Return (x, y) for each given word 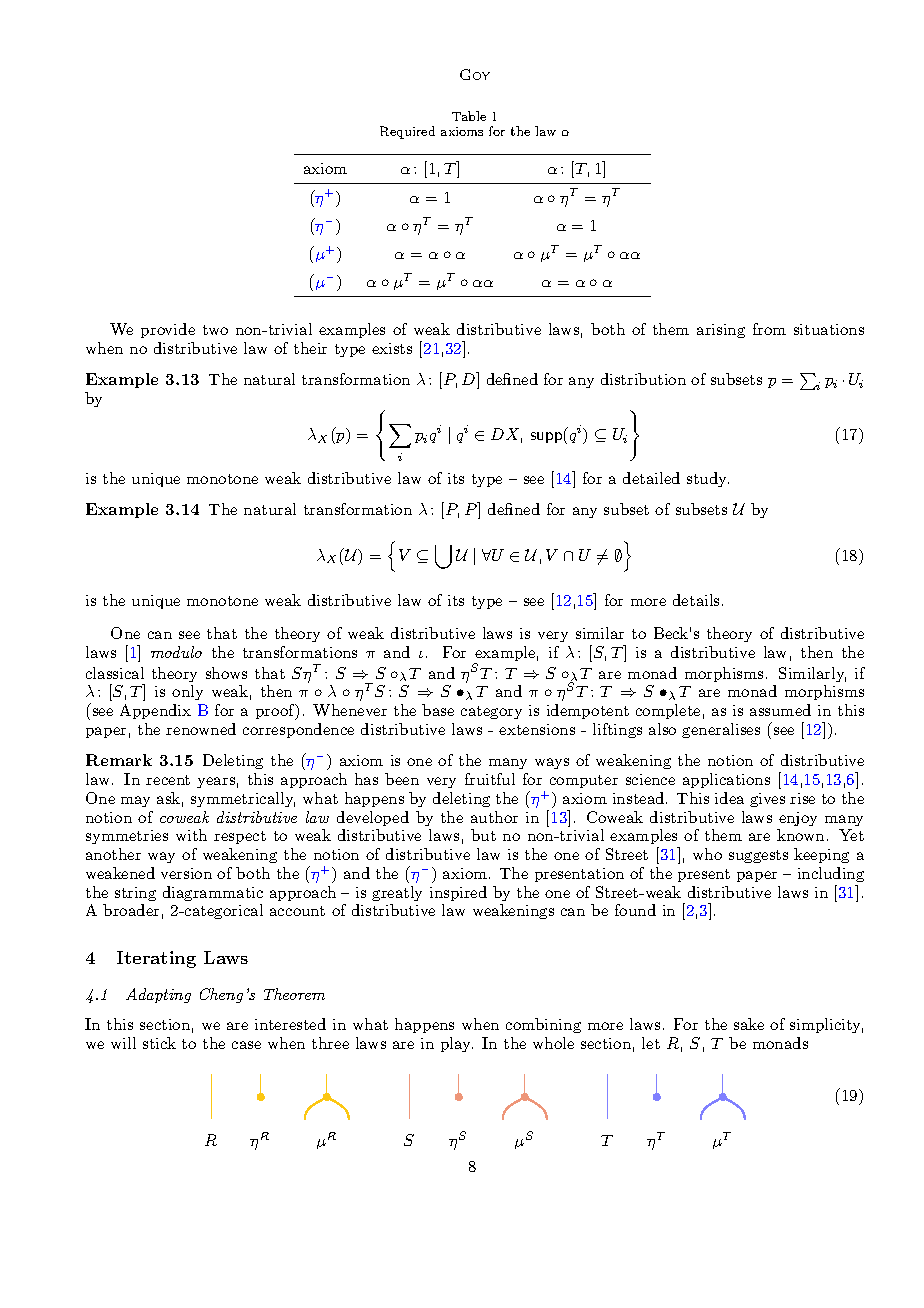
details (696, 600)
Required (407, 132)
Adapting (158, 995)
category (491, 712)
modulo (176, 652)
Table (469, 116)
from (769, 329)
